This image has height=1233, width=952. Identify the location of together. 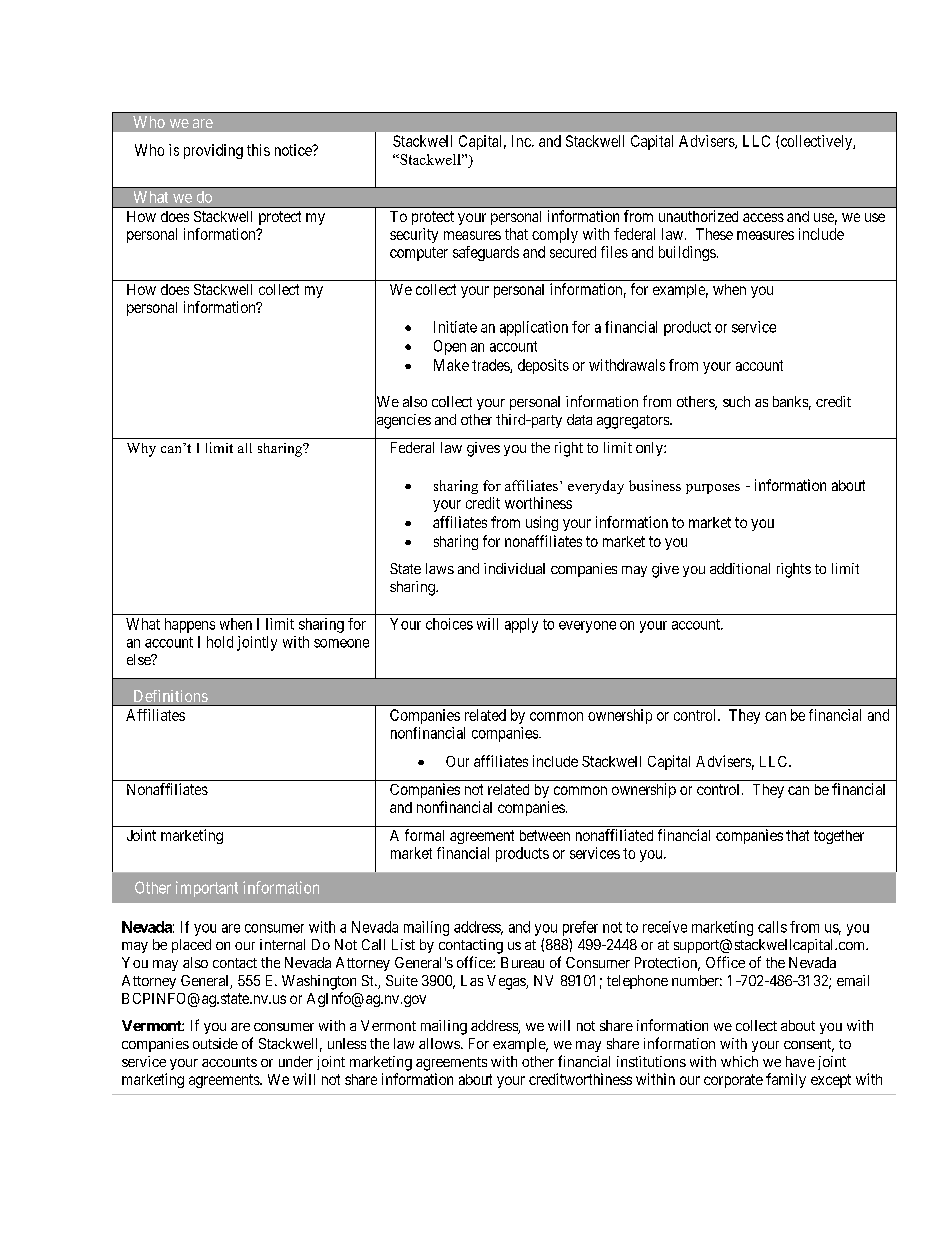
(839, 837).
